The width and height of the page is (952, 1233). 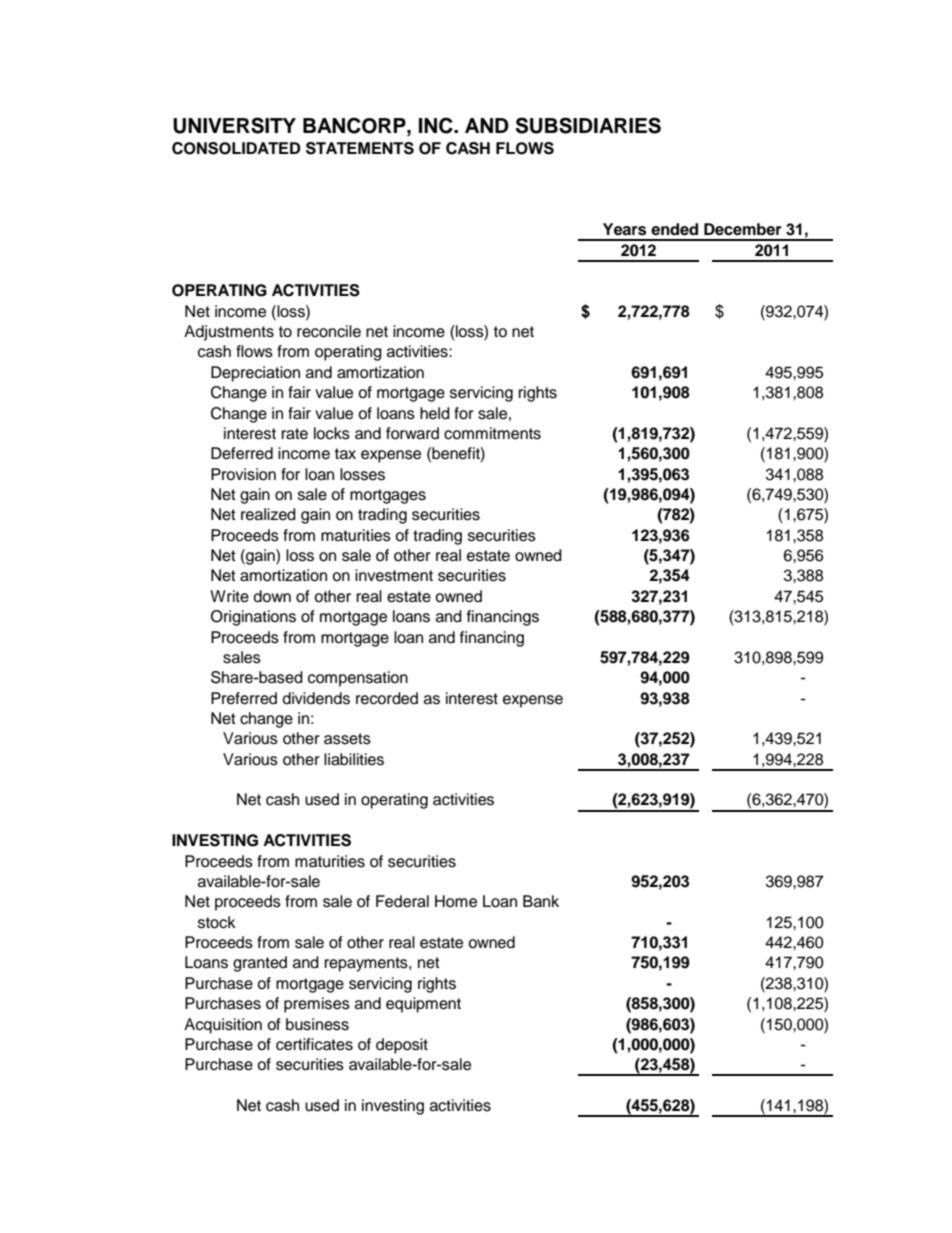 I want to click on CONSOLIDATED, so click(x=236, y=148).
